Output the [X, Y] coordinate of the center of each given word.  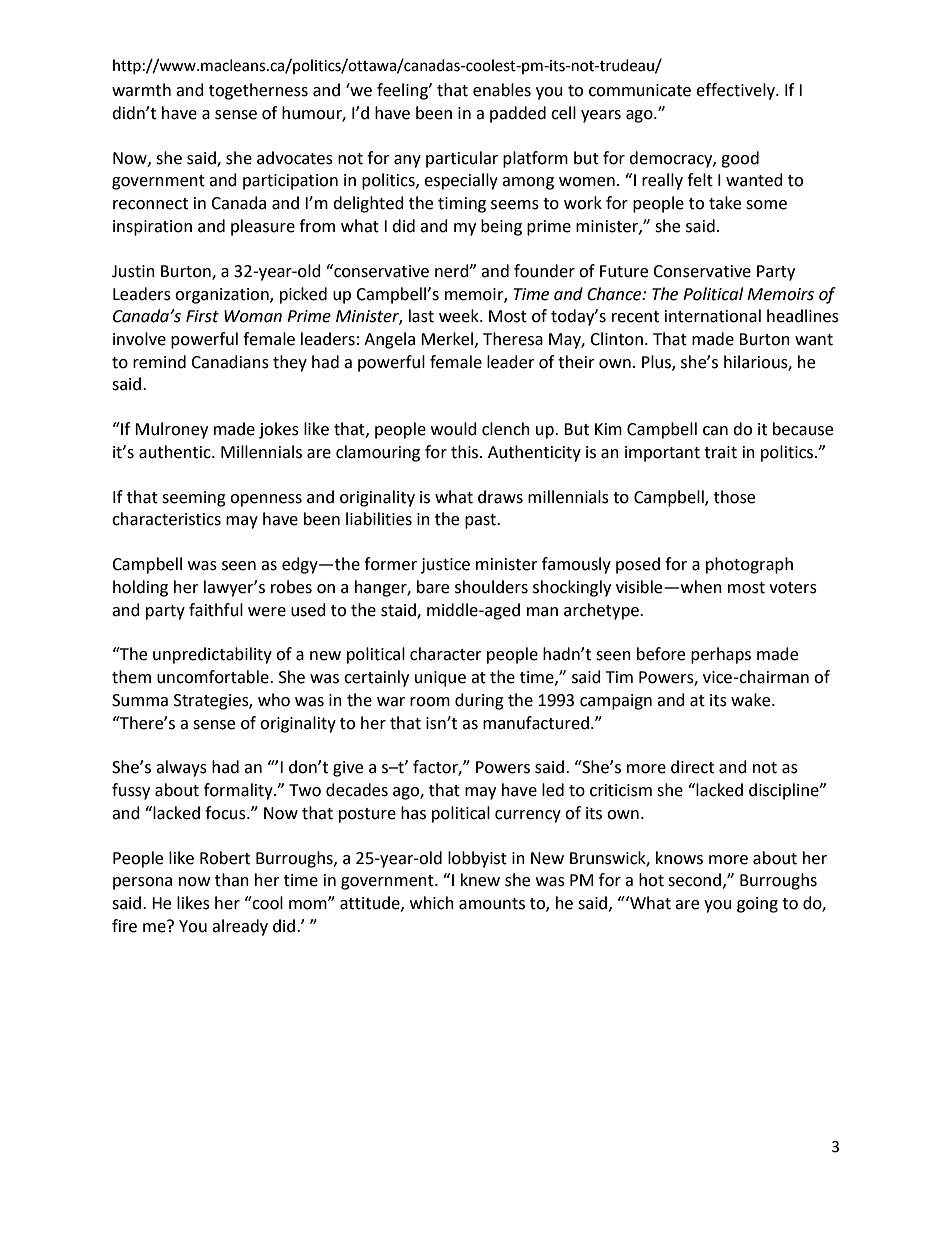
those [734, 497]
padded [518, 114]
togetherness [258, 91]
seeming [194, 499]
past [481, 521]
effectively [736, 91]
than [232, 880]
